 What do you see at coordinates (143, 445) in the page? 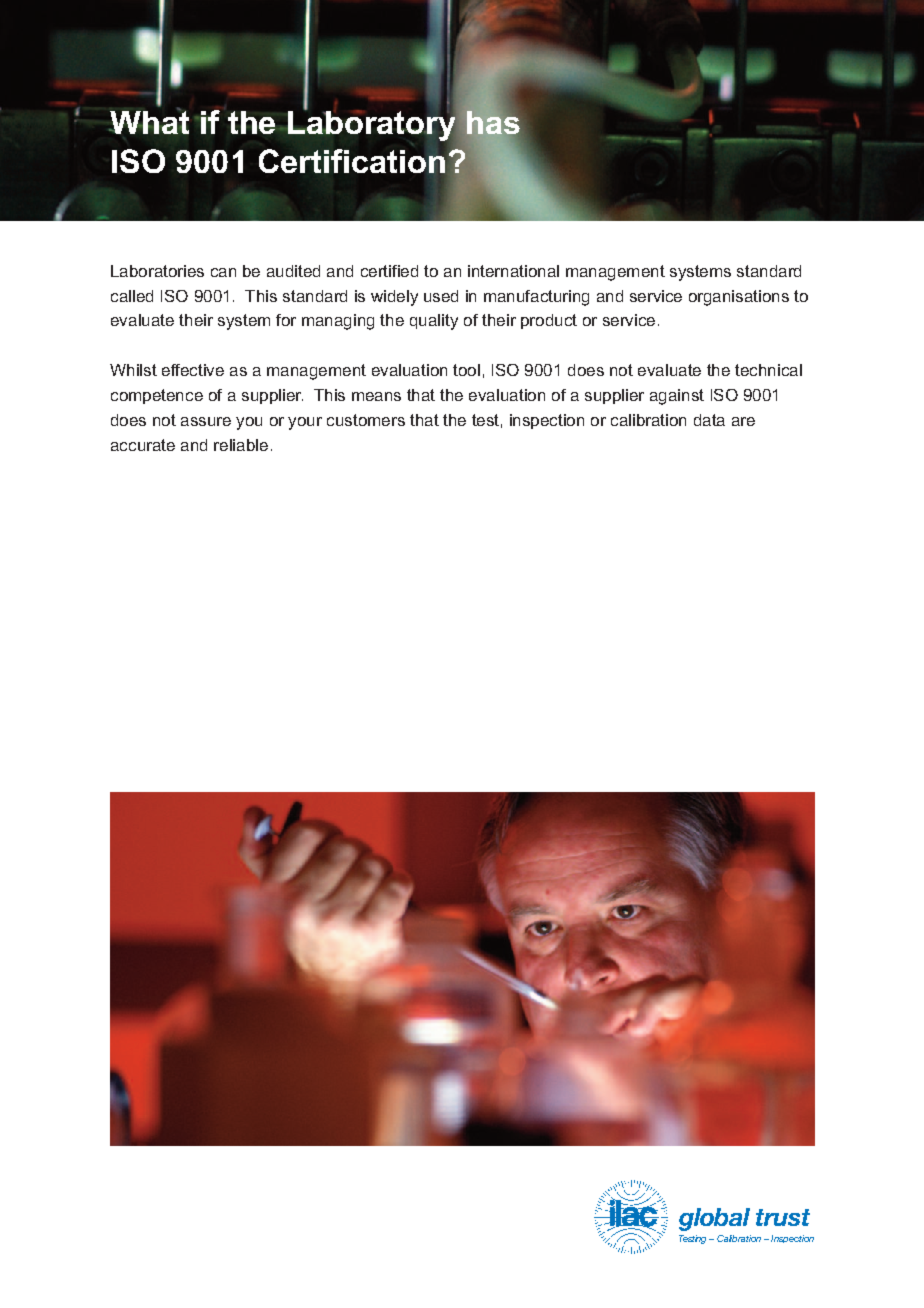
I see `accurate` at bounding box center [143, 445].
